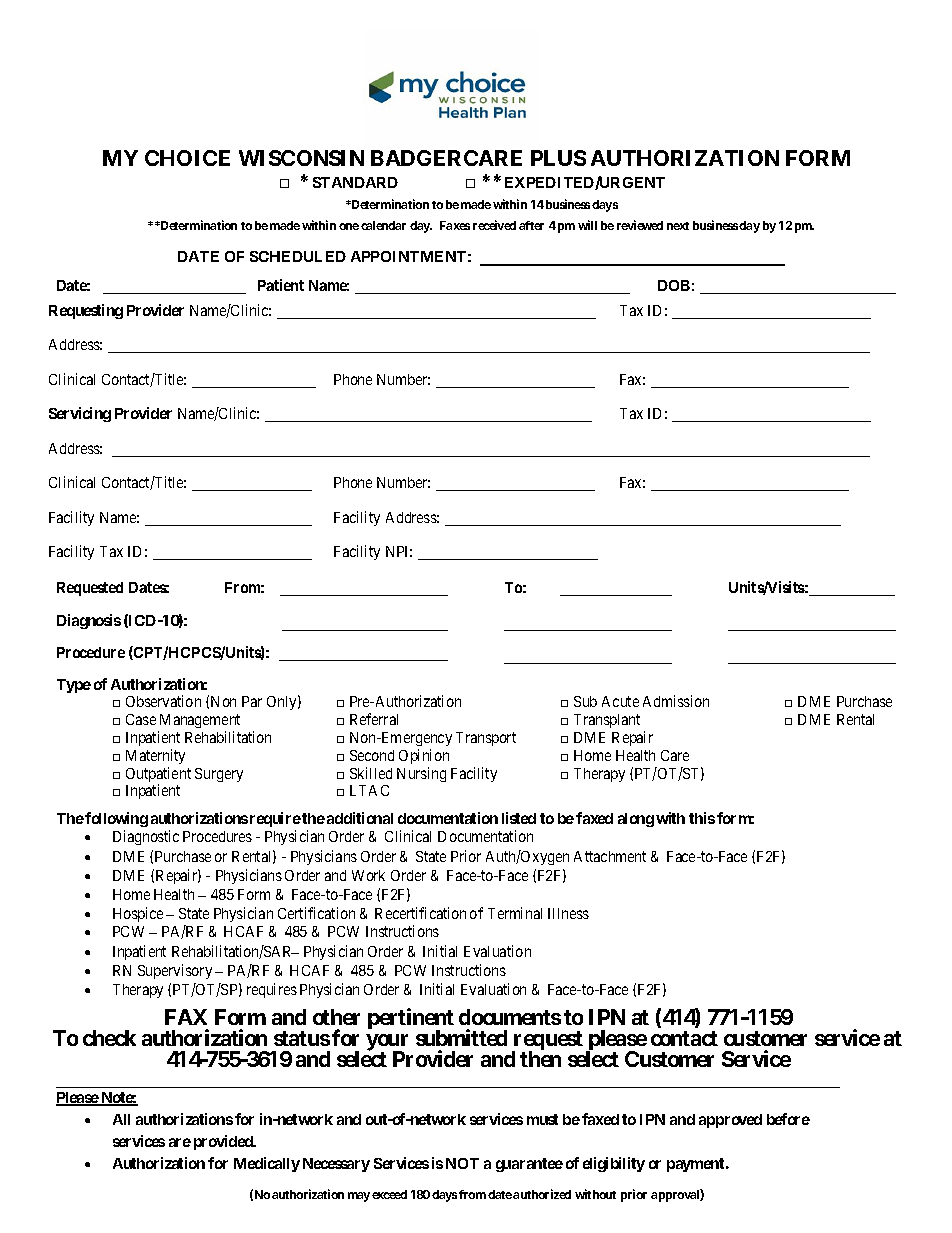  What do you see at coordinates (678, 226) in the screenshot?
I see `next` at bounding box center [678, 226].
